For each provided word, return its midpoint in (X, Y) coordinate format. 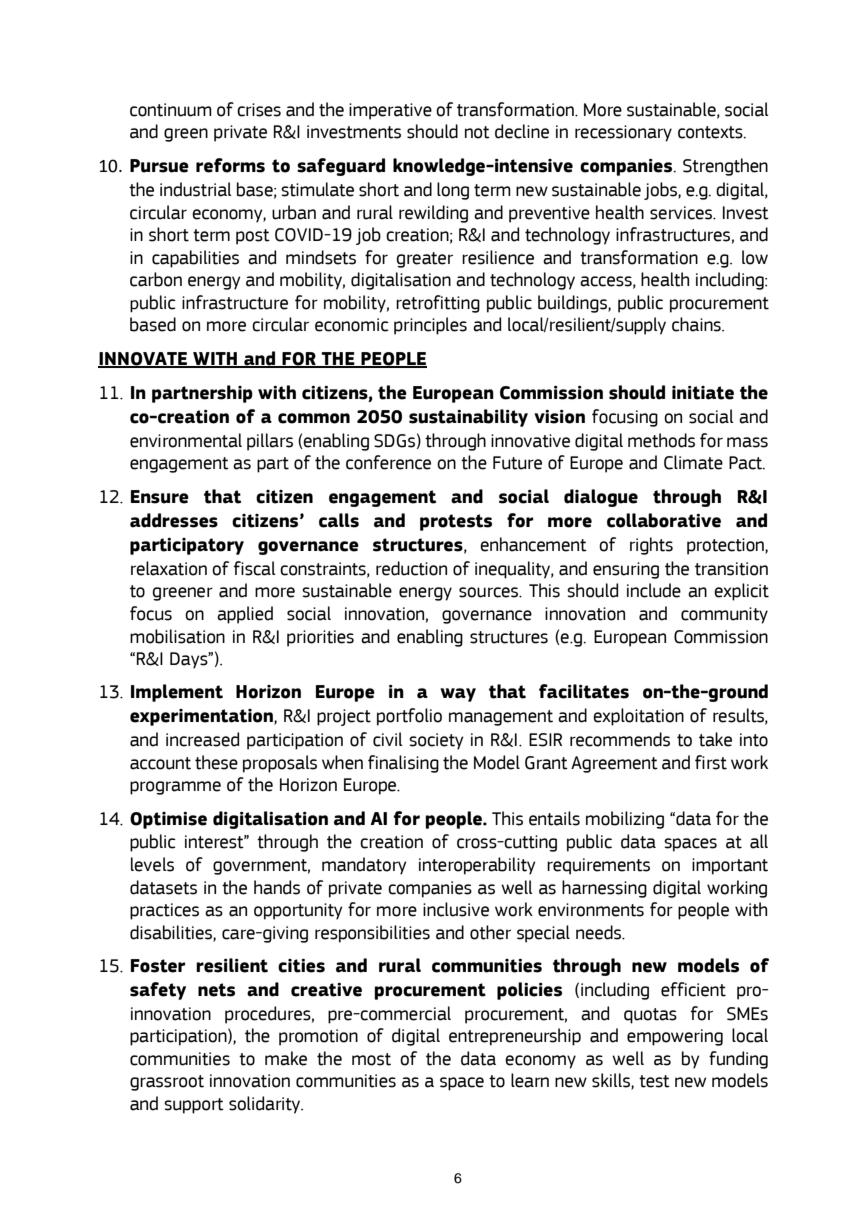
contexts (711, 132)
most (371, 1059)
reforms (230, 165)
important (730, 866)
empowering (675, 1037)
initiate (703, 393)
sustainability (468, 418)
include (654, 590)
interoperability (477, 866)
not (477, 132)
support (194, 1106)
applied (245, 615)
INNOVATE (143, 359)
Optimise (168, 820)
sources (490, 592)
